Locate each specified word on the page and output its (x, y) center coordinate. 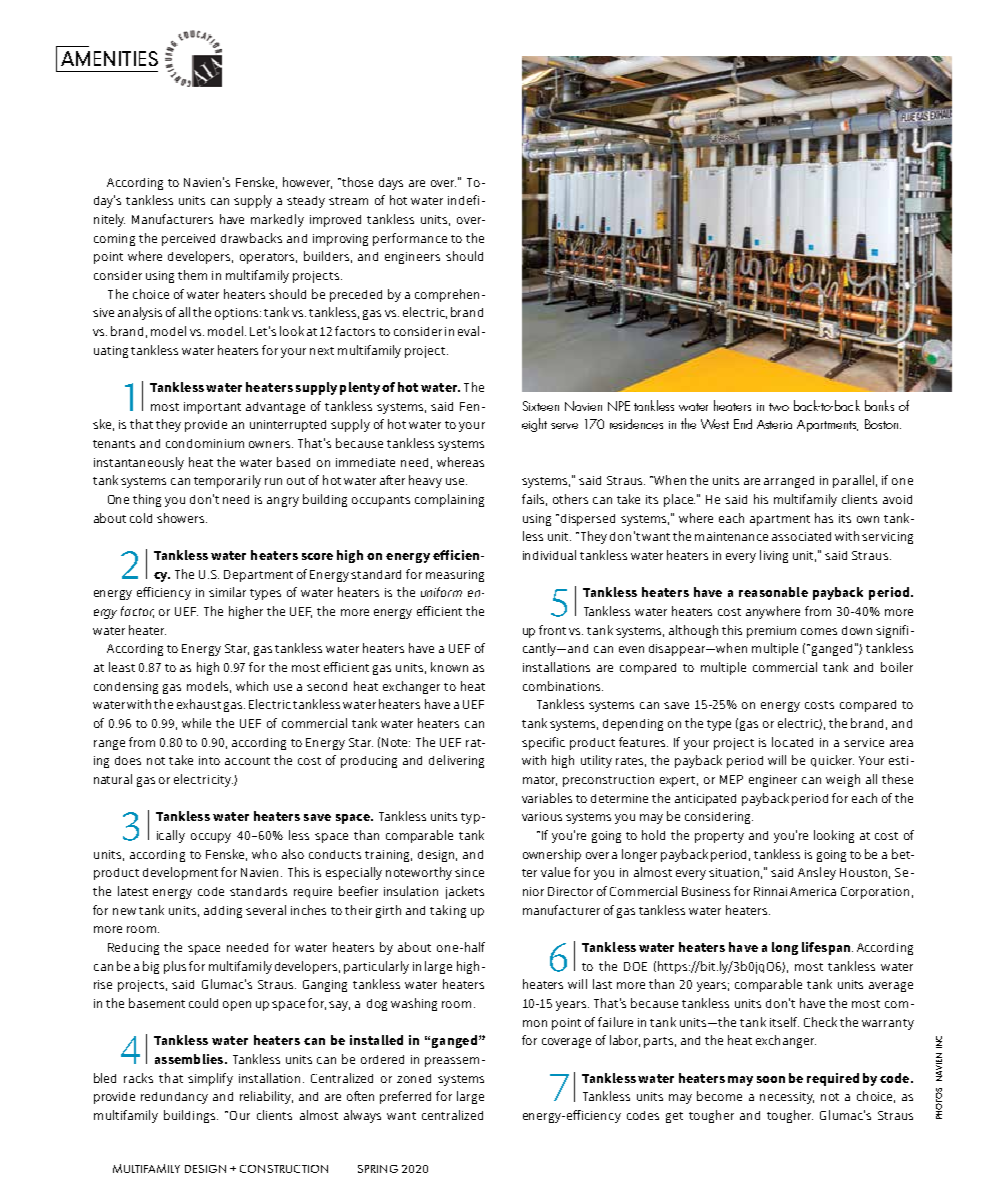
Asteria (774, 424)
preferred (405, 1097)
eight (534, 425)
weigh (843, 780)
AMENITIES (109, 58)
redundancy (174, 1098)
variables (547, 798)
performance (410, 239)
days (391, 184)
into (209, 760)
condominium (205, 443)
